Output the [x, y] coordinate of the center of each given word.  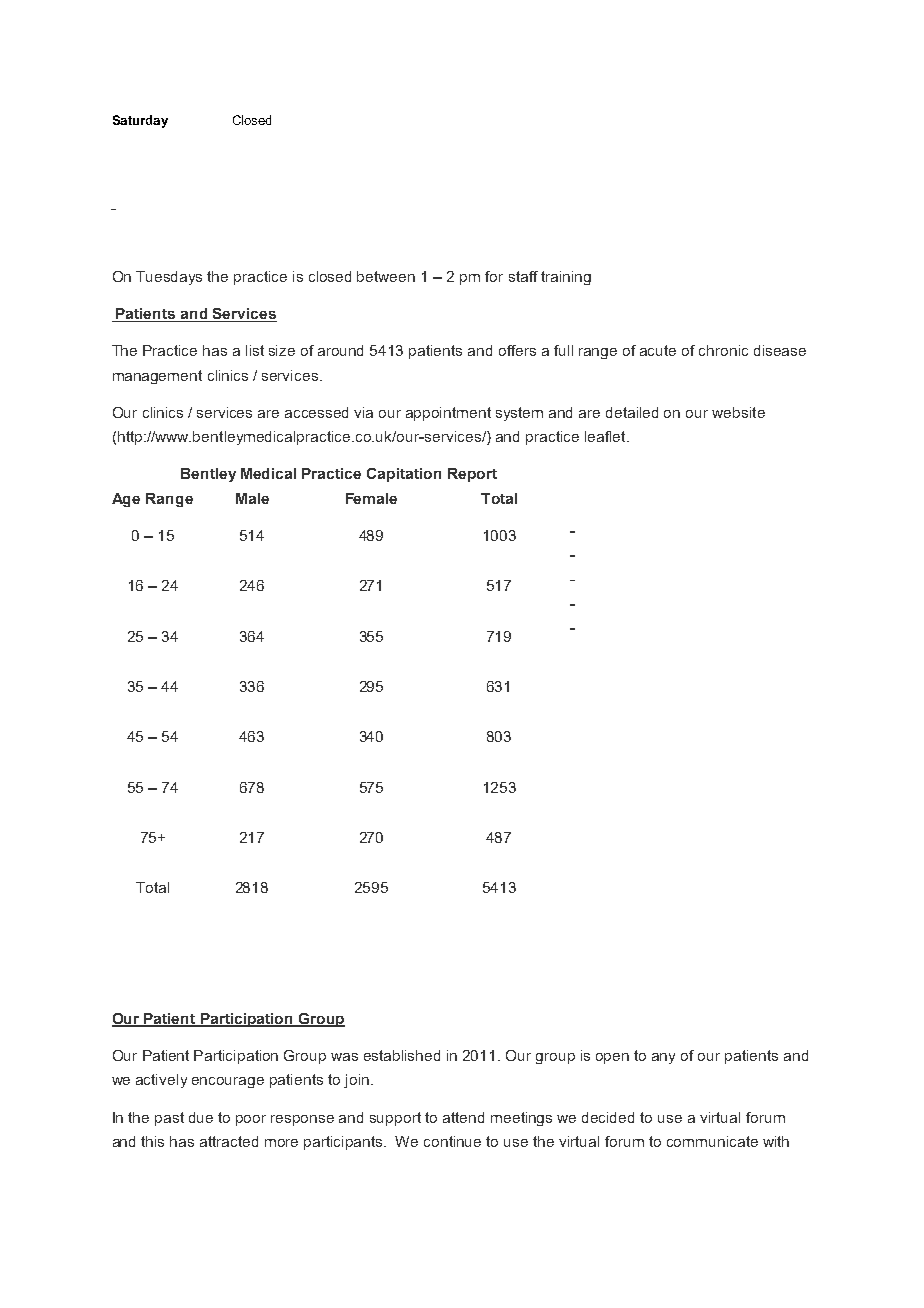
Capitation [404, 475]
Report [472, 475]
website [738, 412]
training [566, 278]
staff [523, 276]
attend [463, 1117]
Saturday [140, 121]
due [201, 1117]
